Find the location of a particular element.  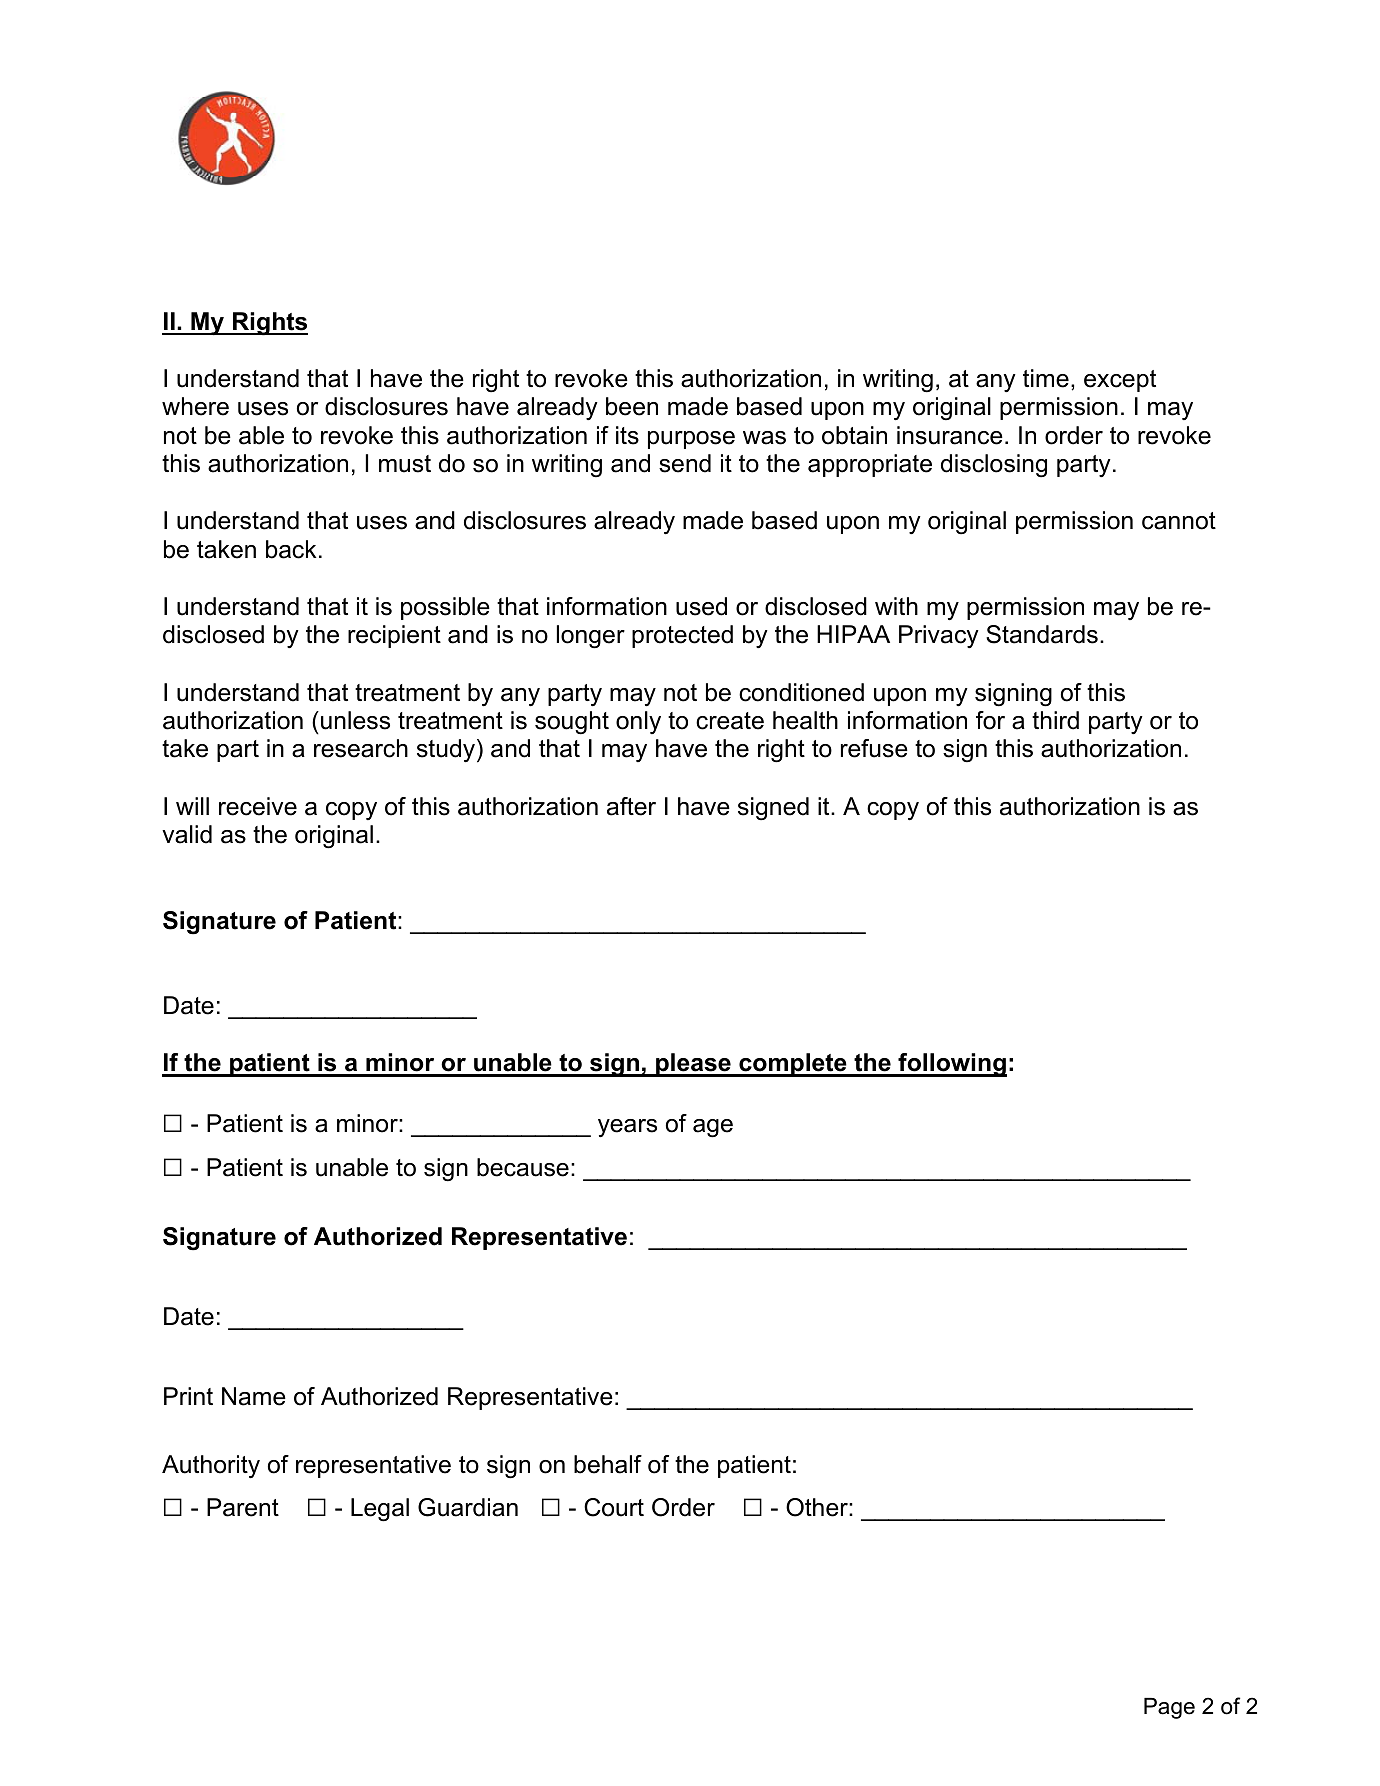

Name is located at coordinates (254, 1396).
